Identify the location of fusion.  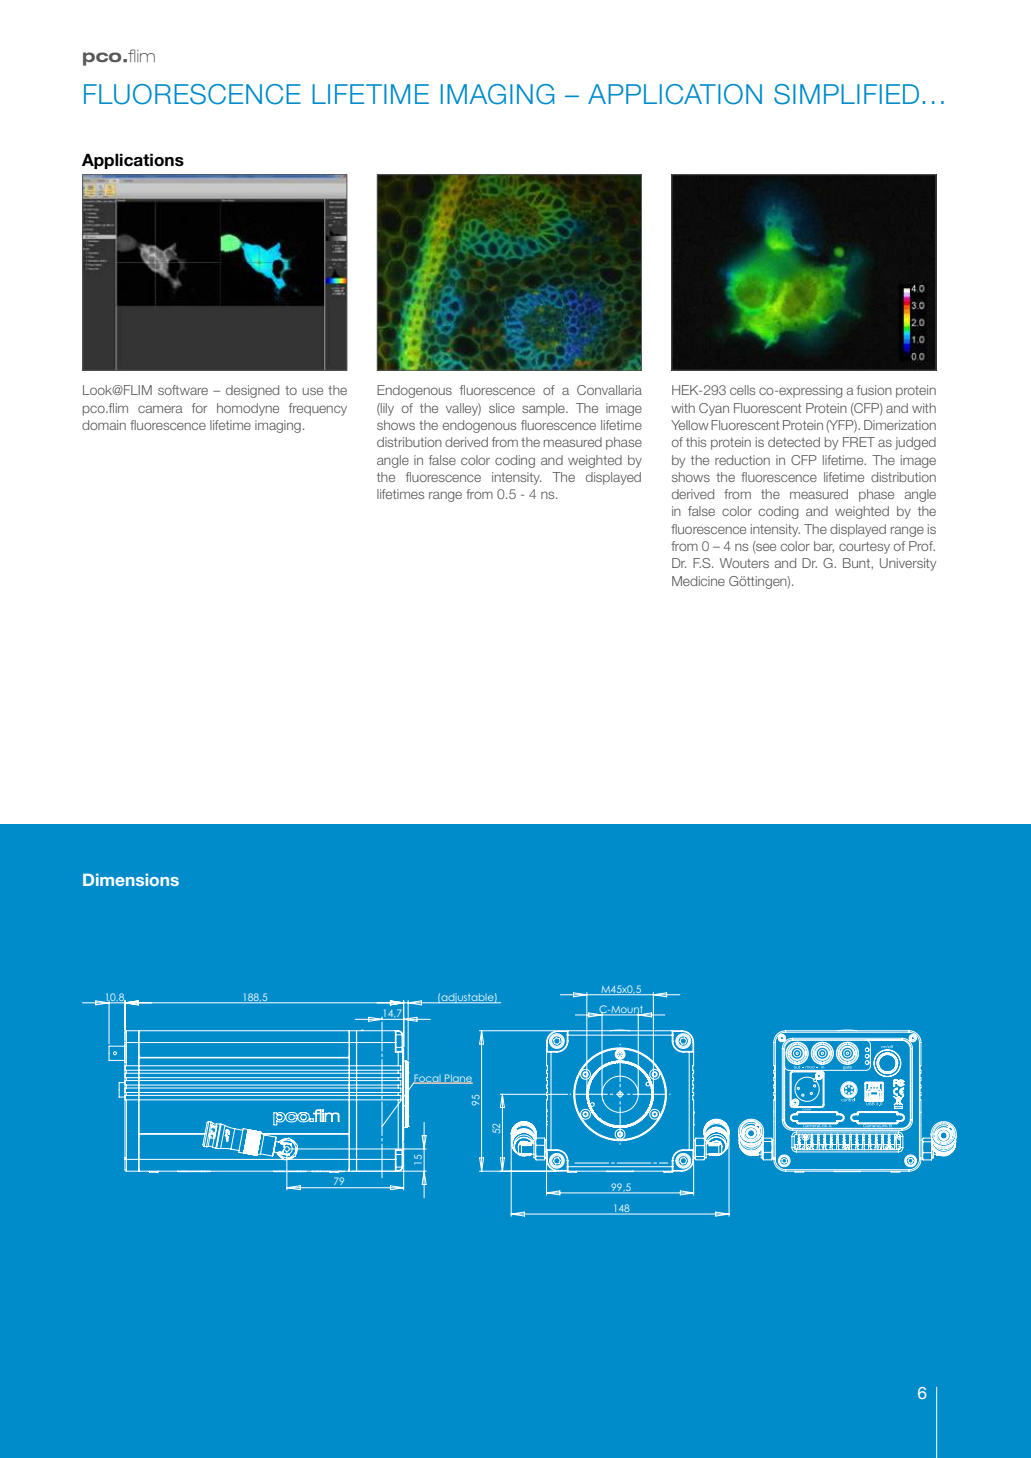
(874, 390).
